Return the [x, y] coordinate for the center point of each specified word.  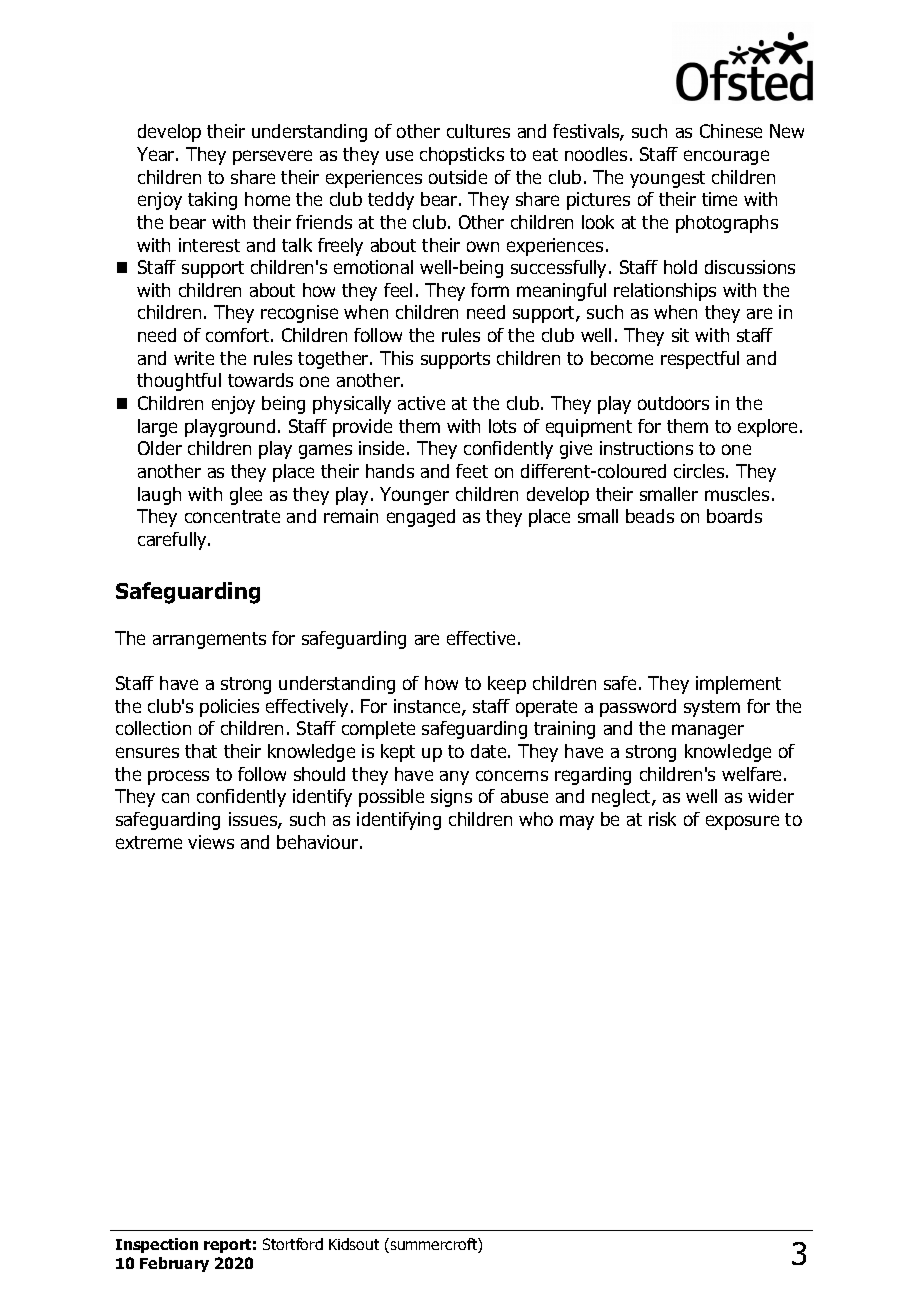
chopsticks [462, 156]
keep [507, 685]
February [174, 1264]
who [536, 819]
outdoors [673, 403]
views [211, 842]
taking [212, 201]
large [157, 428]
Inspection [157, 1245]
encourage [726, 157]
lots [502, 426]
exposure [742, 822]
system [712, 708]
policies [229, 708]
